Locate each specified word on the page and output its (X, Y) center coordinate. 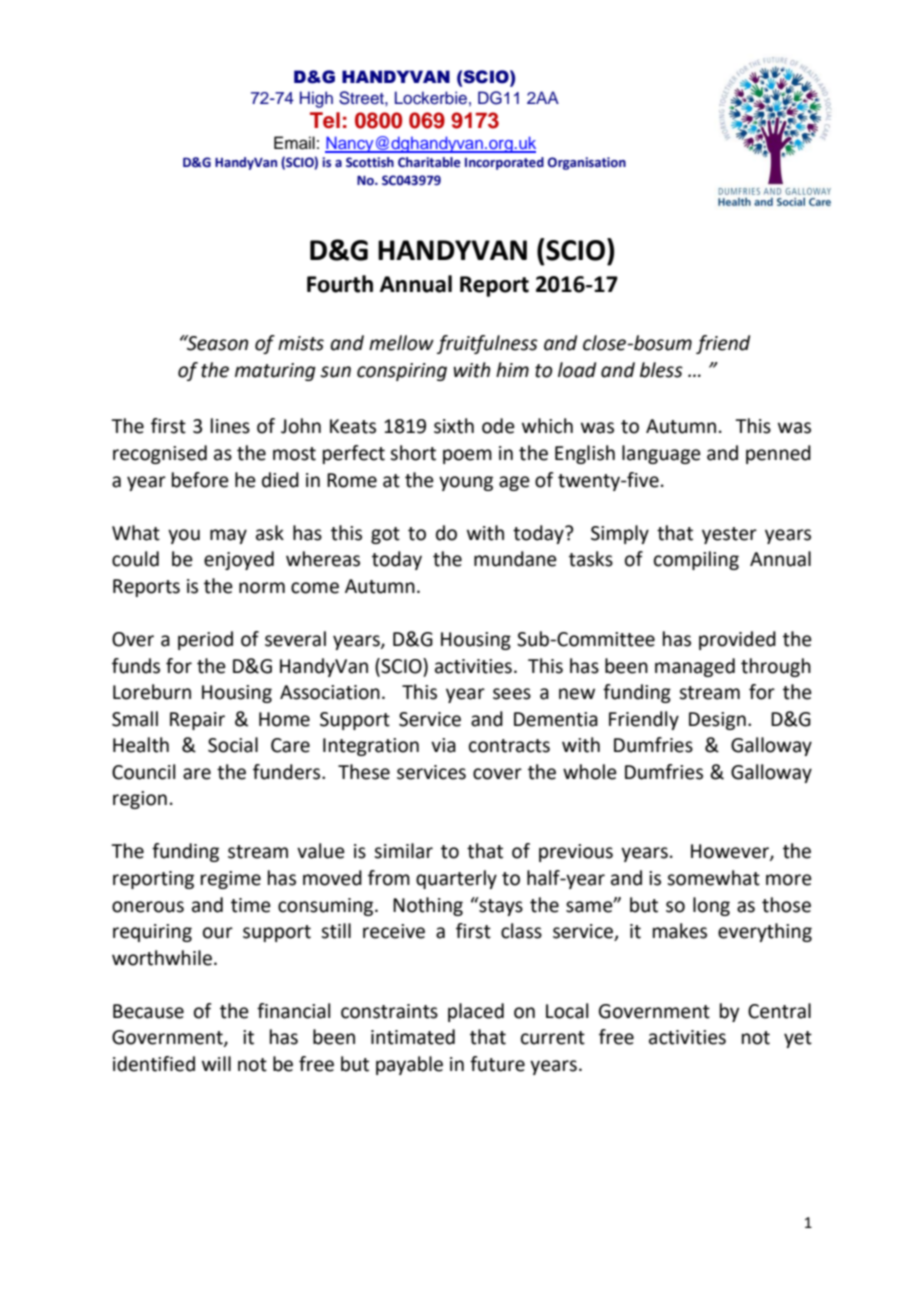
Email (294, 143)
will (216, 1063)
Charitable (429, 162)
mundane (515, 559)
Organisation (587, 163)
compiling (696, 560)
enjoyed (239, 560)
